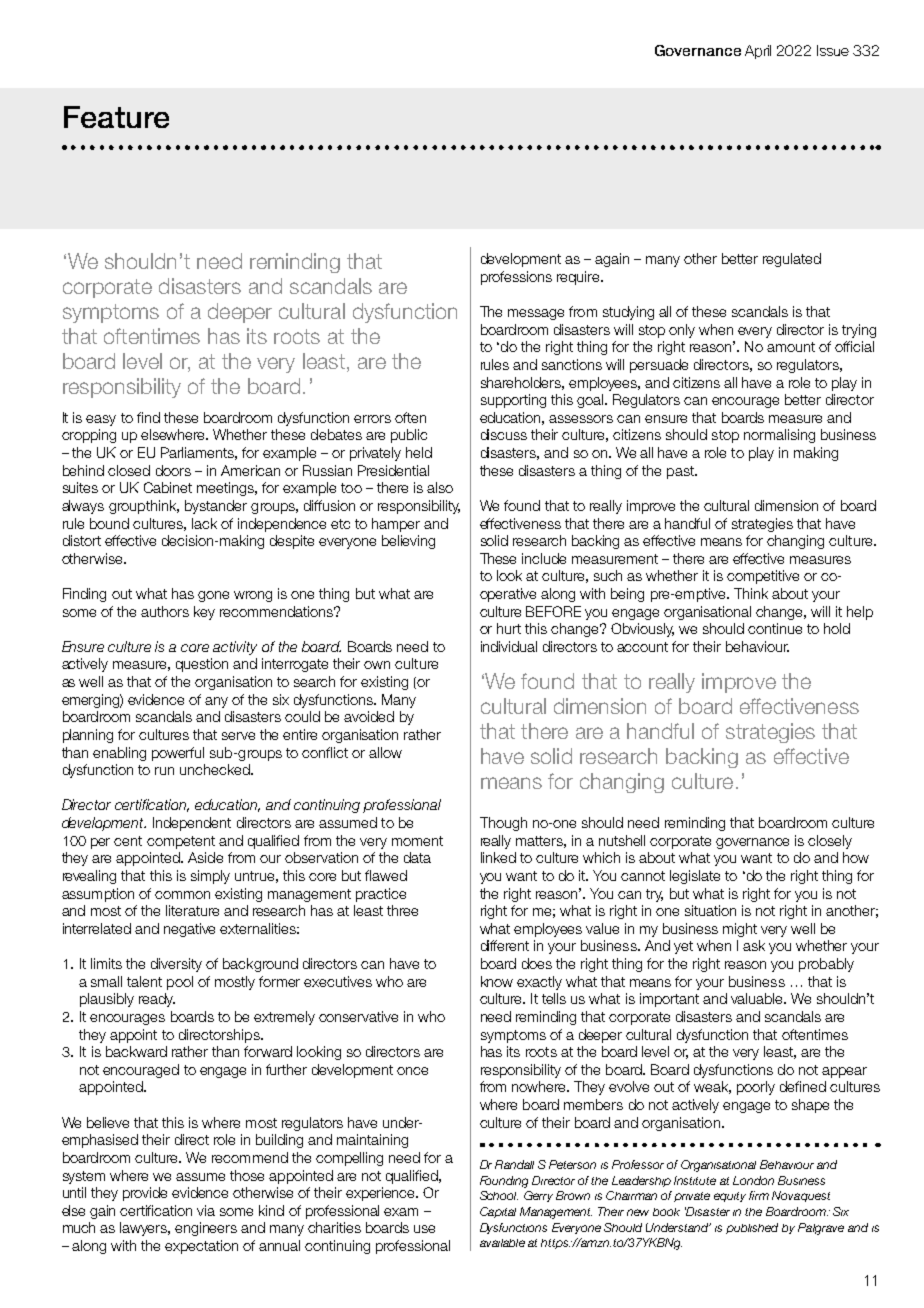 The image size is (924, 1308). I want to click on professions, so click(516, 278).
